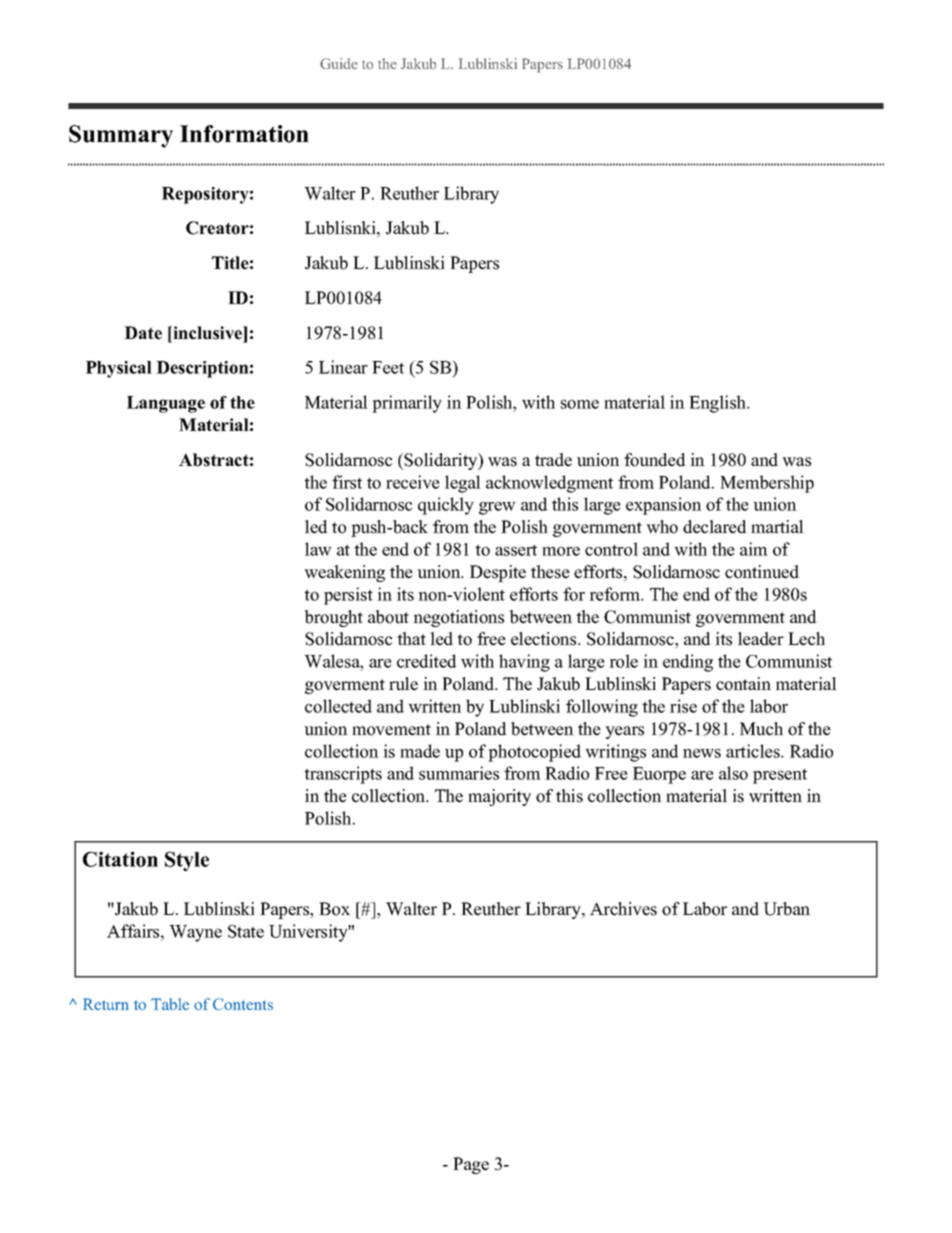  What do you see at coordinates (244, 134) in the document?
I see `Information` at bounding box center [244, 134].
